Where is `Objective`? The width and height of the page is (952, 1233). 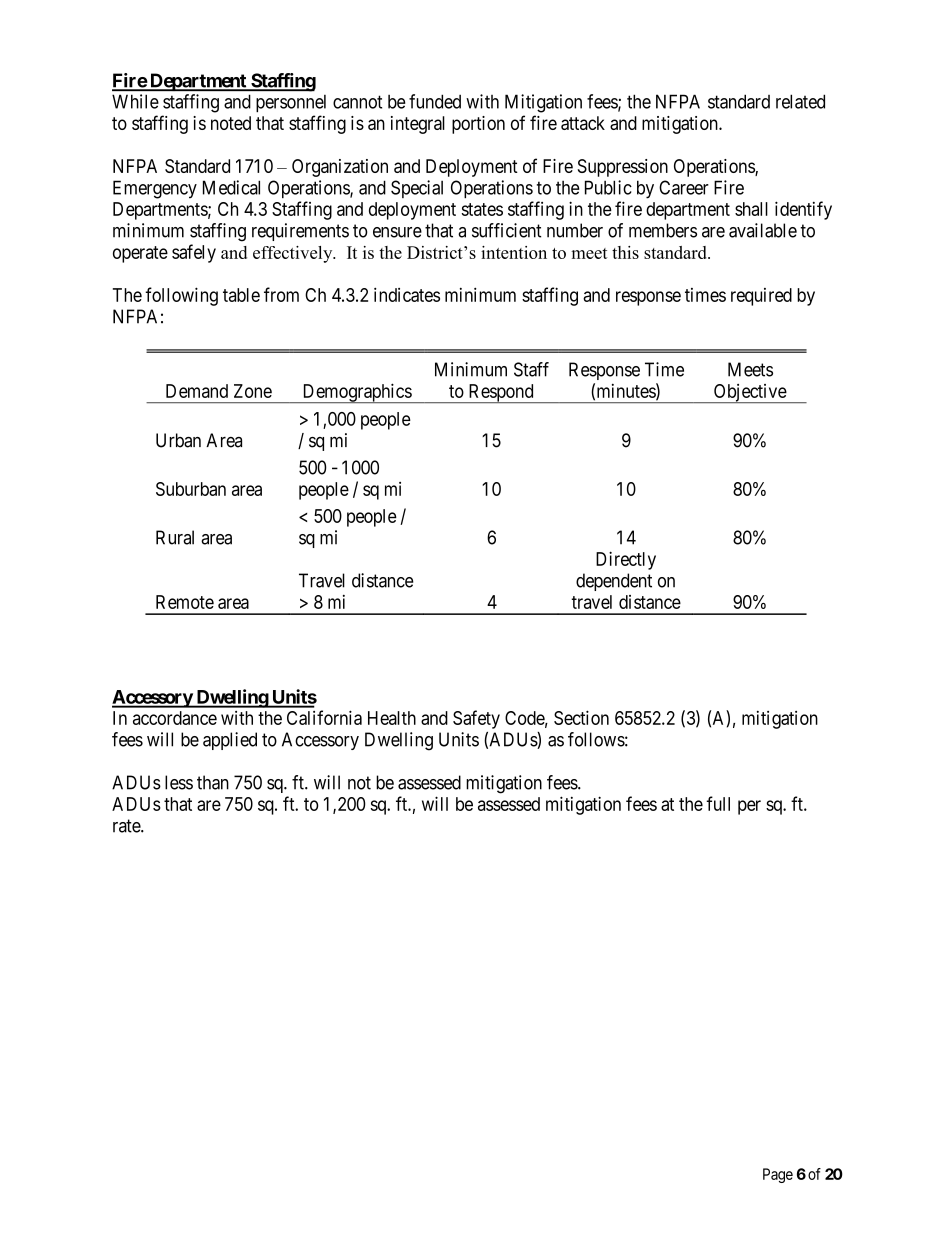
Objective is located at coordinates (750, 393).
